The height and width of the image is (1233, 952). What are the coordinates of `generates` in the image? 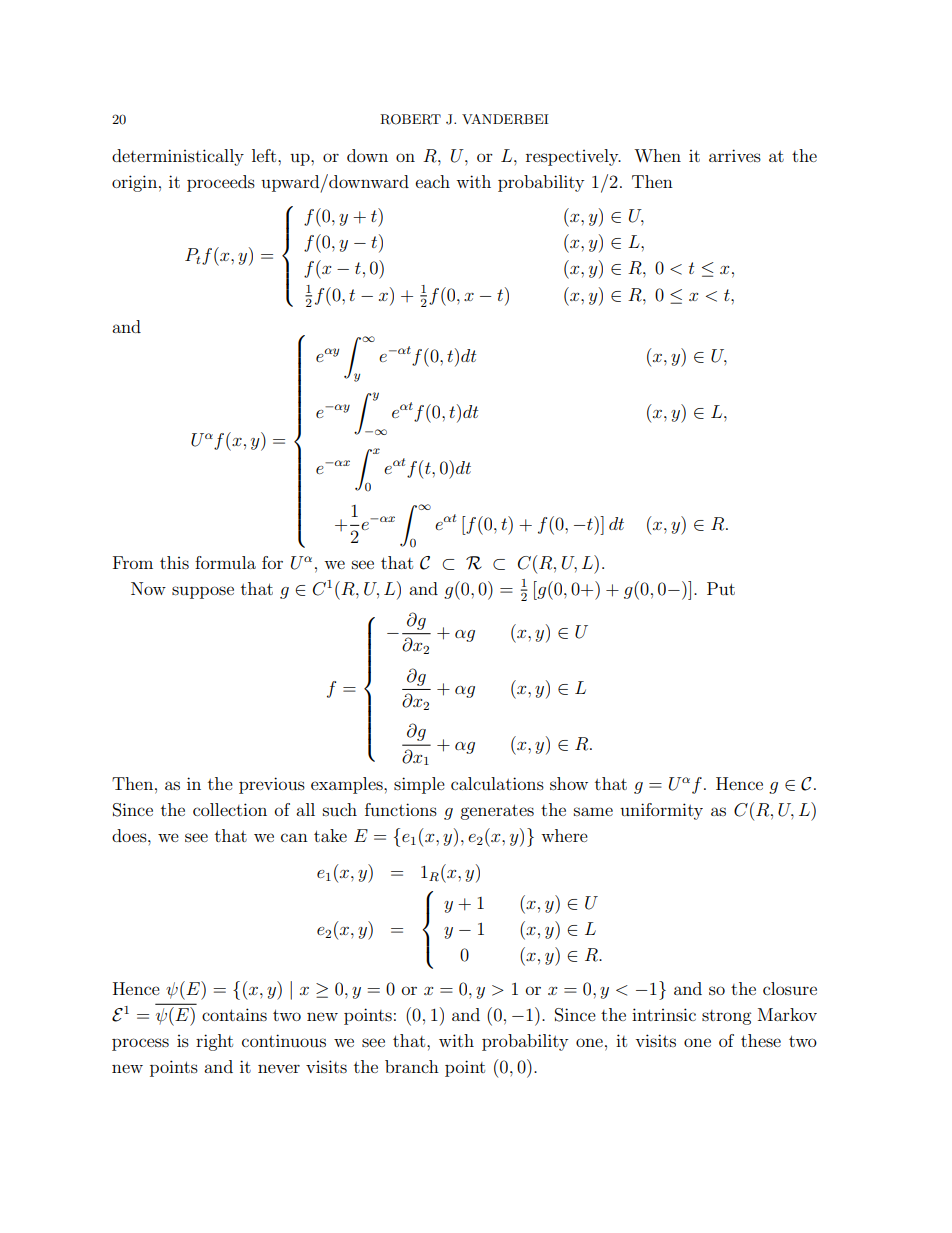 It's located at (497, 812).
